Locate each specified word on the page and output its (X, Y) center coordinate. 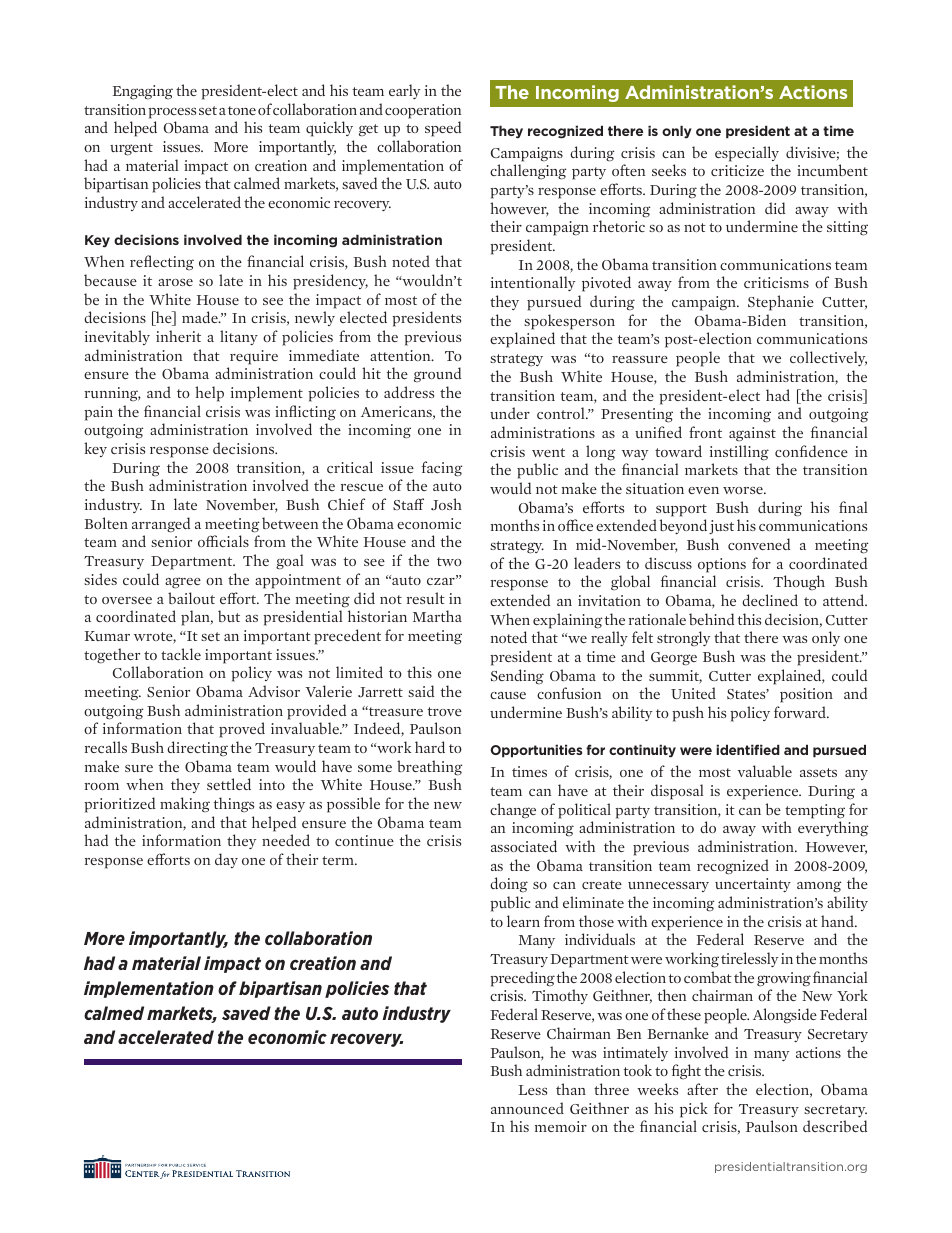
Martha (437, 616)
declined (770, 600)
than (571, 1089)
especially (747, 154)
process (172, 113)
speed (443, 129)
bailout (191, 598)
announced (527, 1108)
